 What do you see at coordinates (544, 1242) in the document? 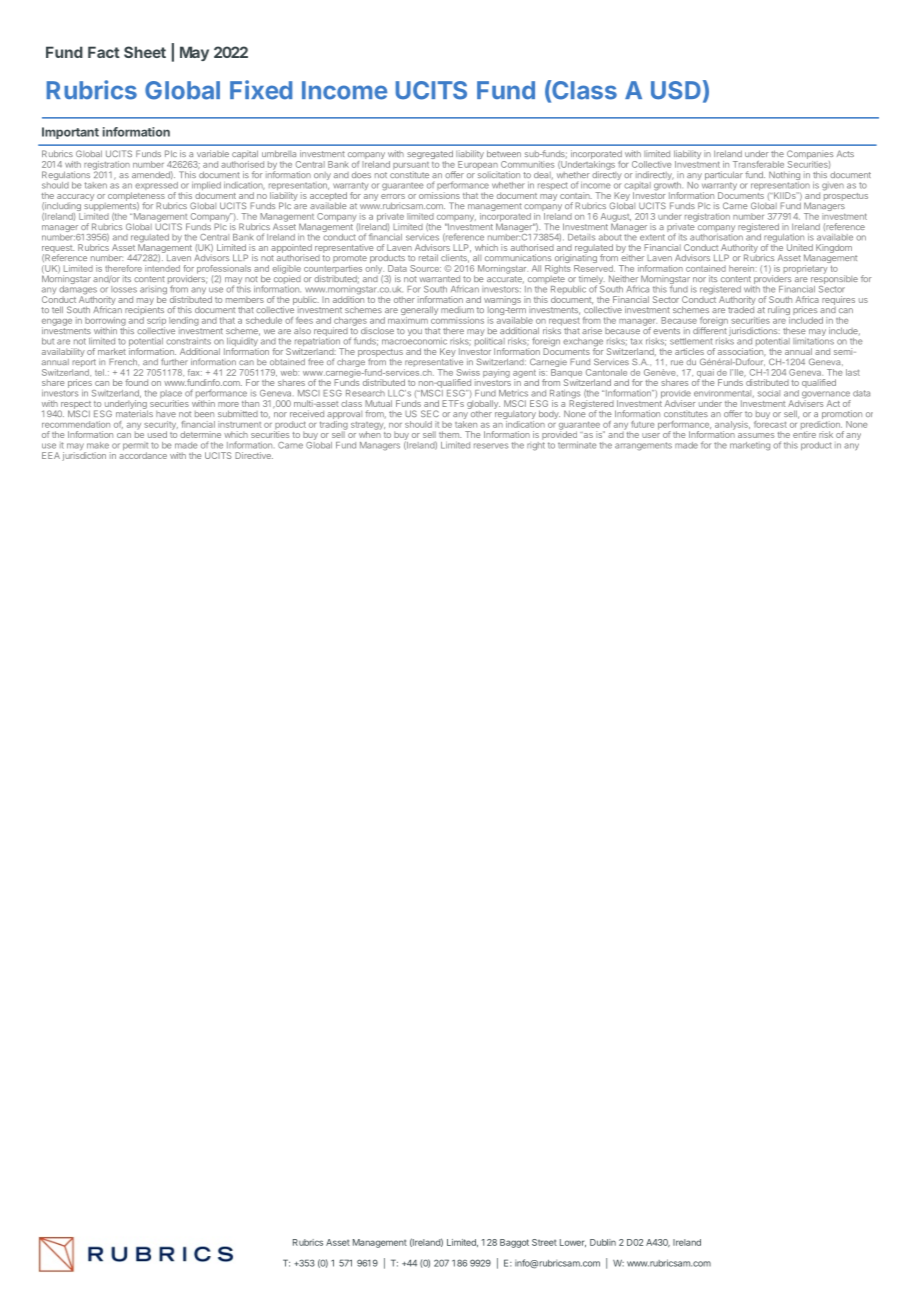
I see `Street` at bounding box center [544, 1242].
